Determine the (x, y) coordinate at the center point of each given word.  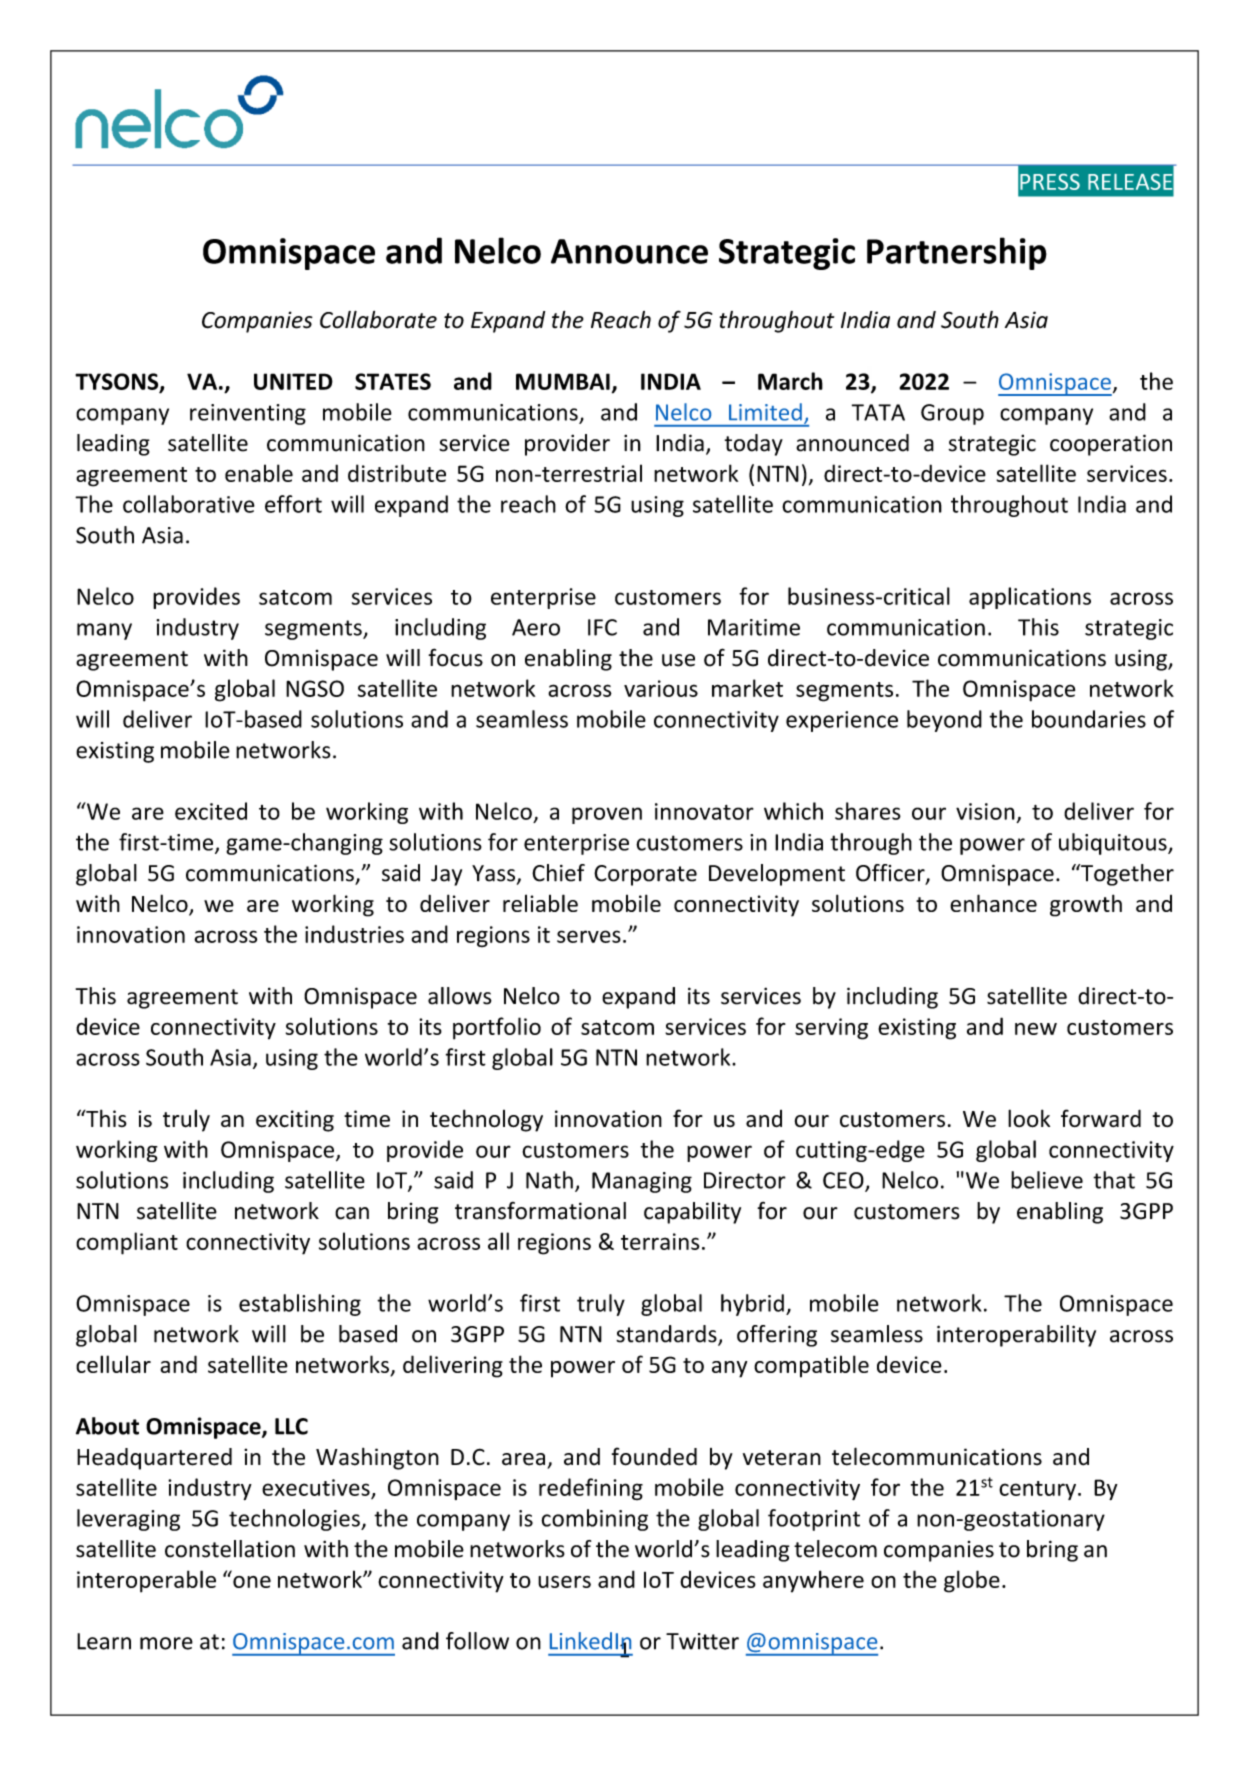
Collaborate (378, 320)
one (252, 1582)
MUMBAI (563, 381)
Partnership (957, 253)
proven (607, 815)
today (754, 445)
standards (667, 1335)
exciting (295, 1121)
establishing (300, 1305)
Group (952, 414)
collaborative (189, 504)
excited (211, 811)
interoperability (1016, 1336)
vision (985, 811)
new (1036, 1029)
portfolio (497, 1028)
